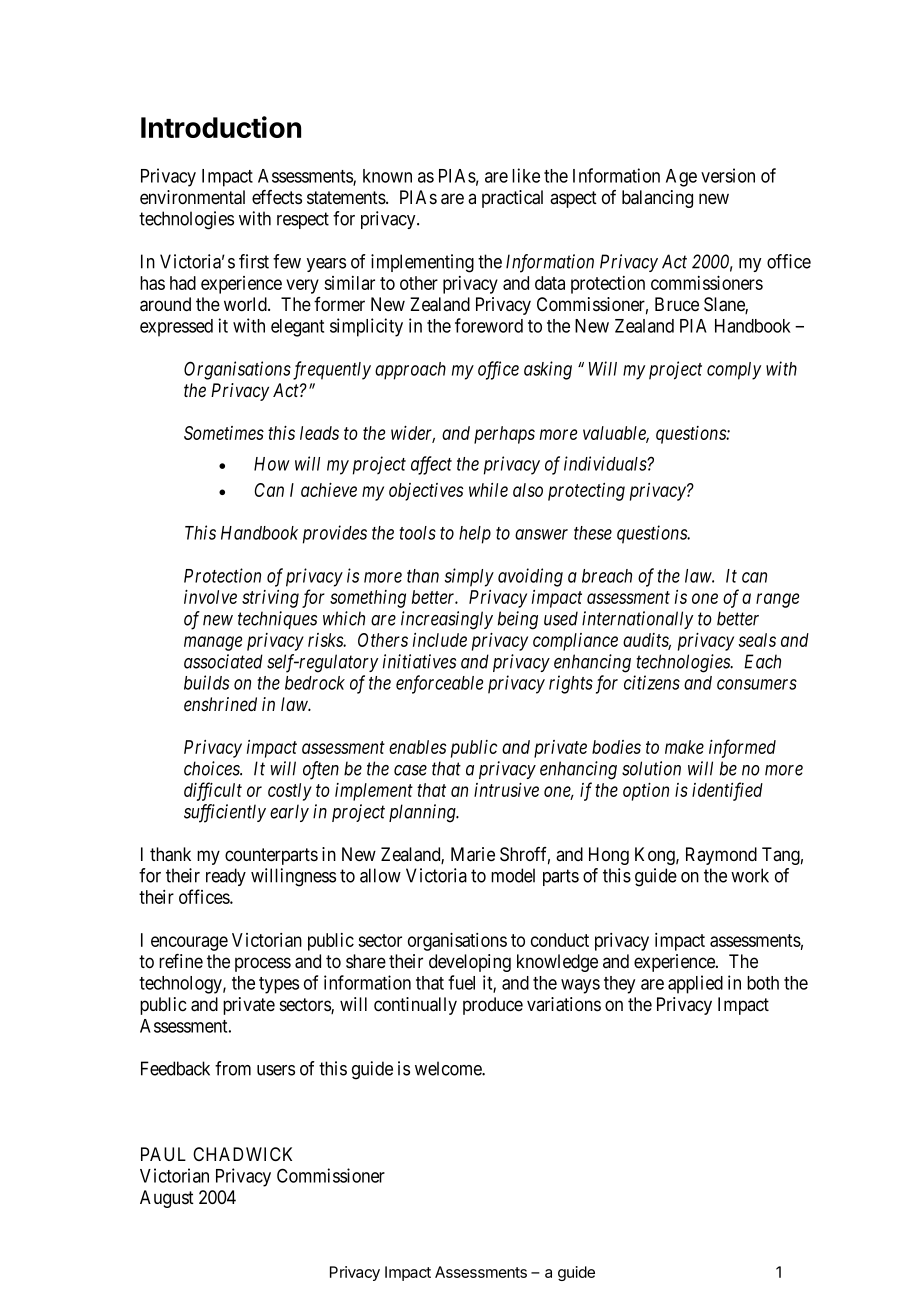  What do you see at coordinates (493, 1006) in the screenshot?
I see `produce` at bounding box center [493, 1006].
